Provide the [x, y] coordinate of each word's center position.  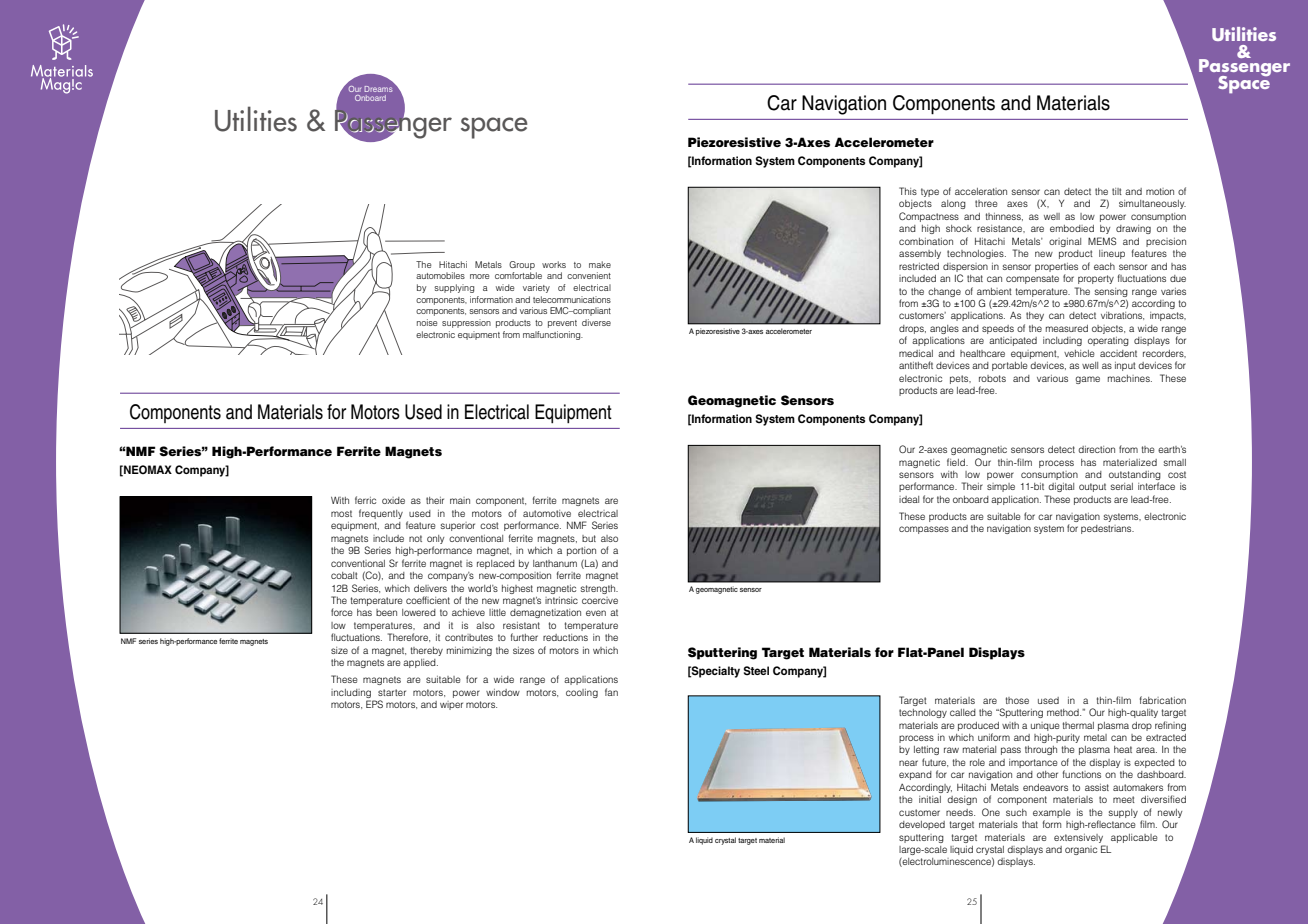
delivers [430, 588]
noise [427, 322]
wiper [451, 705]
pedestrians [1107, 529]
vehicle [1079, 353]
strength [599, 589]
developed [922, 825]
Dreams [380, 87]
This [908, 191]
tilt [1117, 191]
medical [916, 353]
